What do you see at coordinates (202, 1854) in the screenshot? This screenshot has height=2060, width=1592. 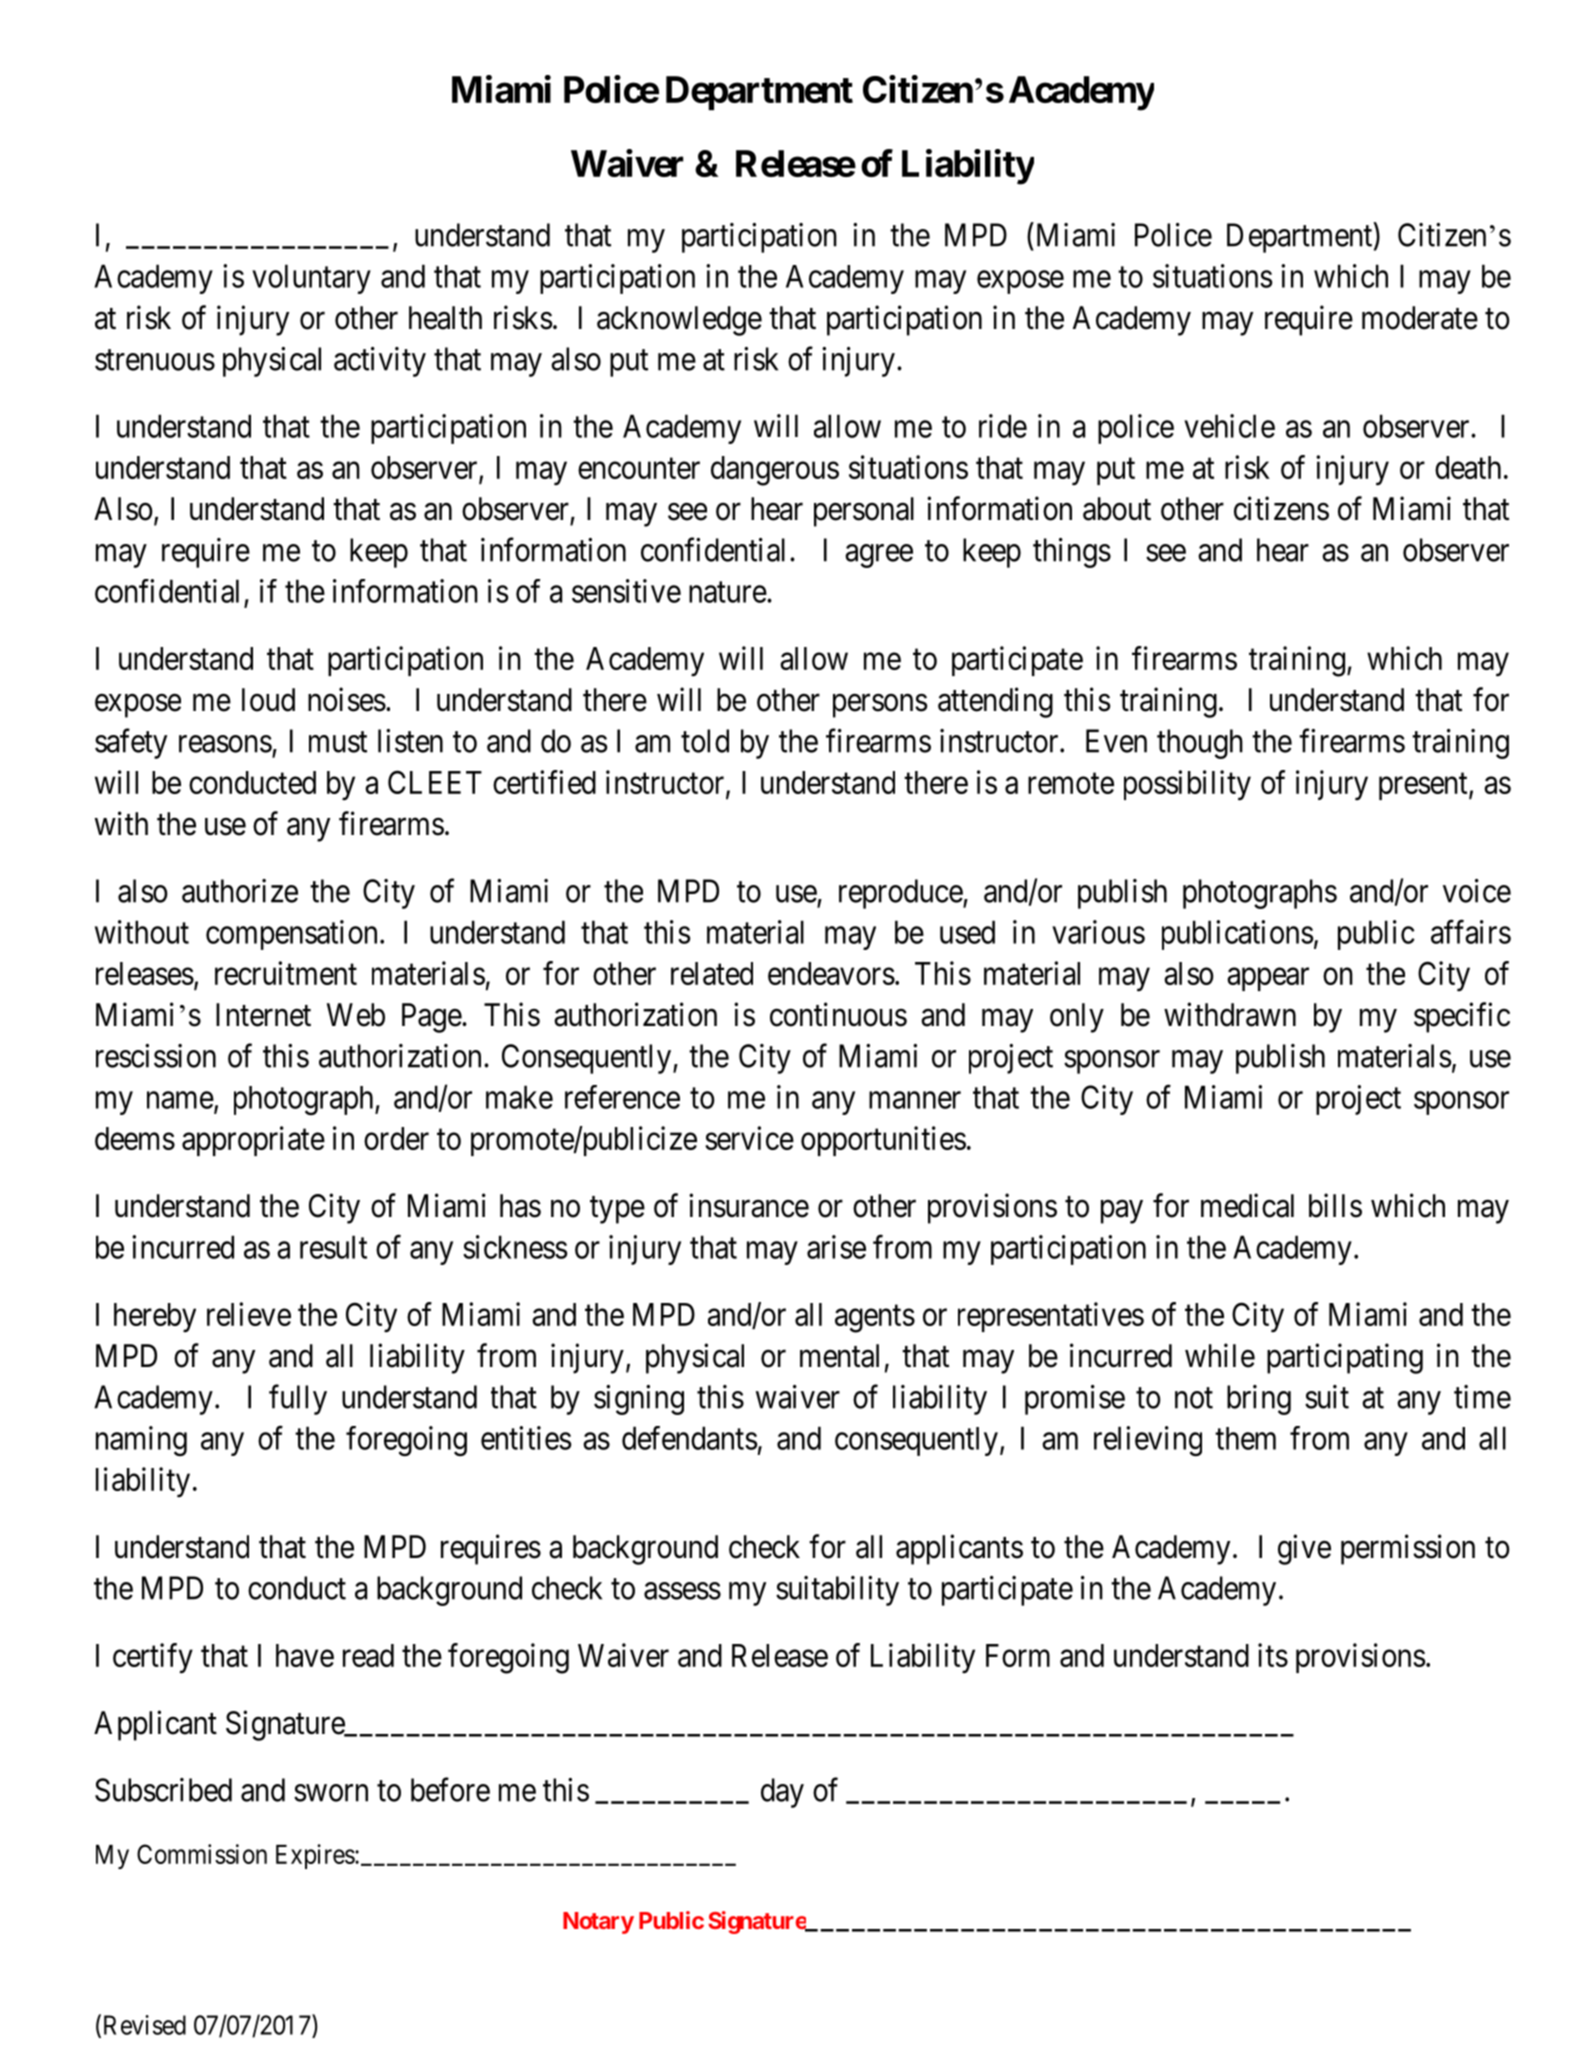 I see `Commission` at bounding box center [202, 1854].
